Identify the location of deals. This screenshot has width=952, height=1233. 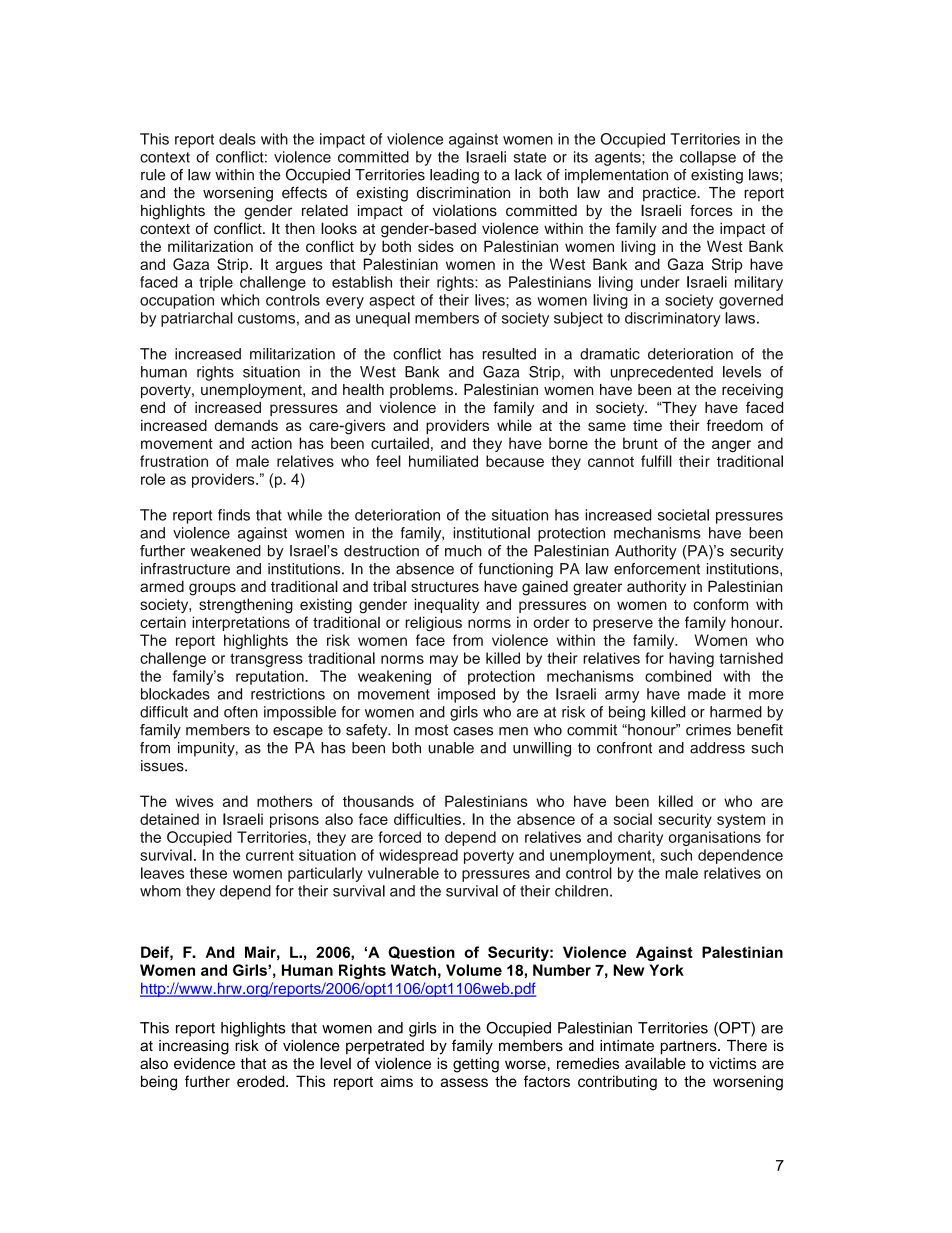
(237, 139).
